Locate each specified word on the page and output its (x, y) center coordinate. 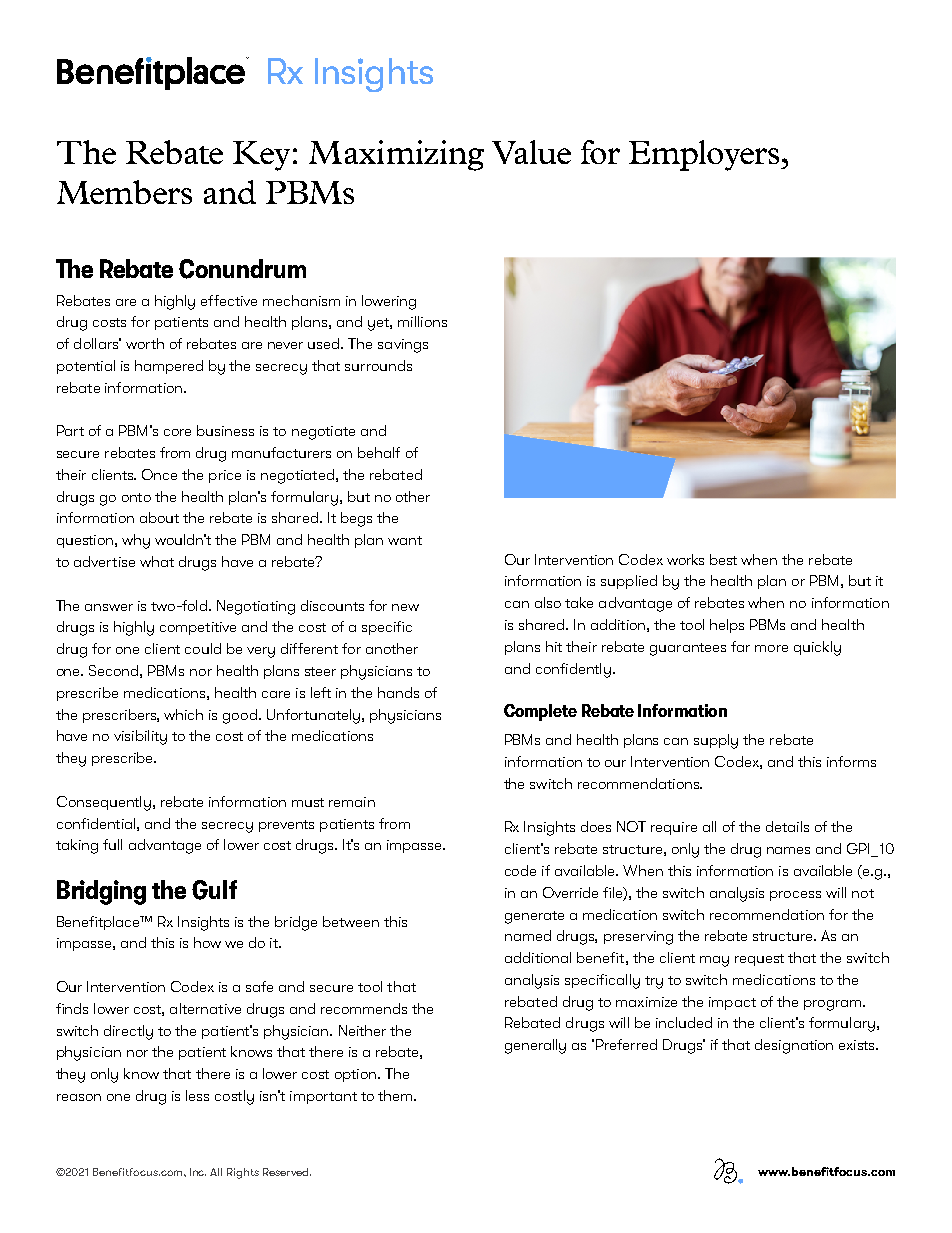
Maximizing (396, 155)
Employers (705, 155)
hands (398, 692)
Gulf (214, 890)
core (177, 432)
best (723, 559)
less (197, 1095)
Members (124, 192)
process (795, 896)
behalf (379, 452)
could (203, 648)
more (771, 648)
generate (534, 917)
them (396, 1095)
